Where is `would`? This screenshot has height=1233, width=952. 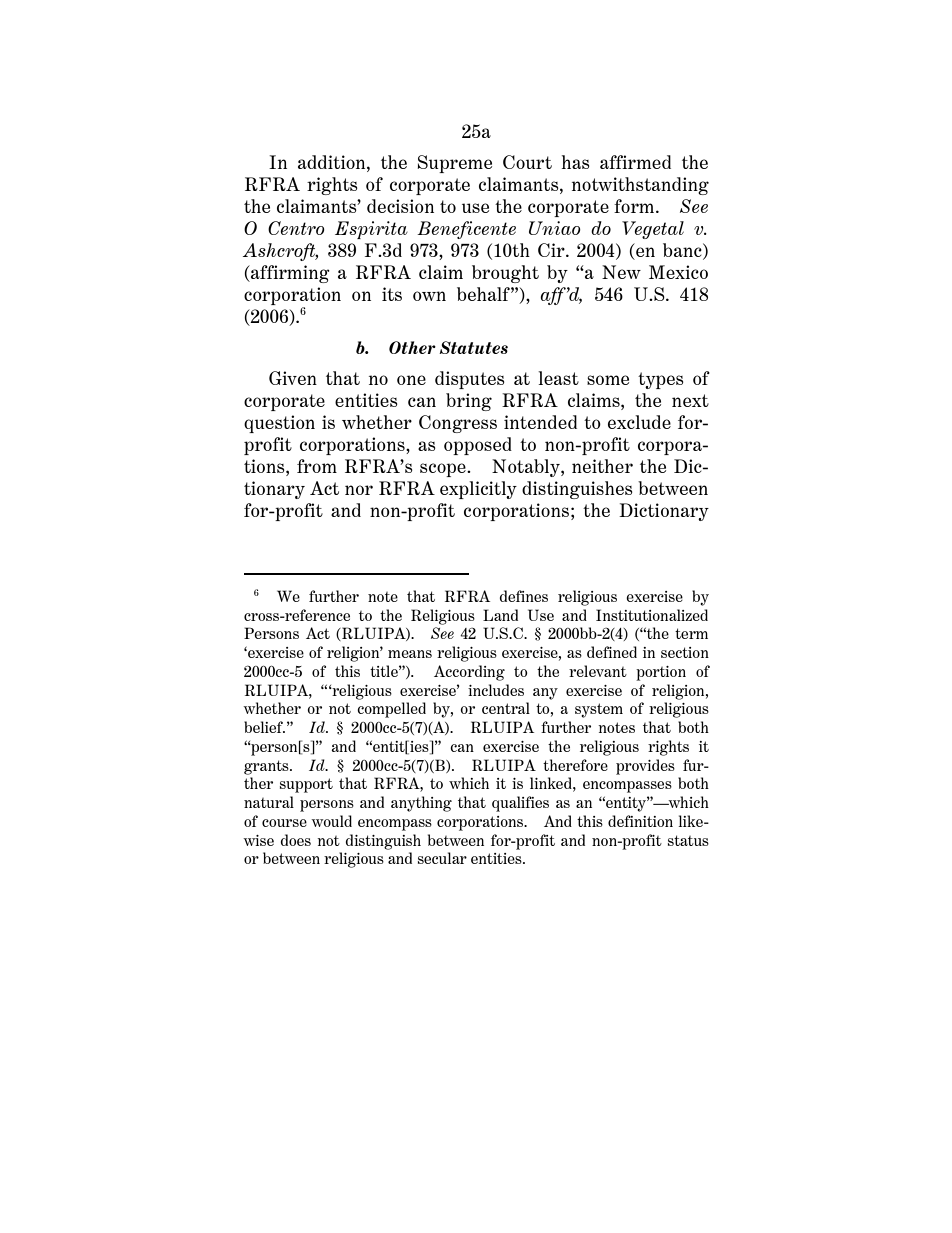 would is located at coordinates (331, 821).
